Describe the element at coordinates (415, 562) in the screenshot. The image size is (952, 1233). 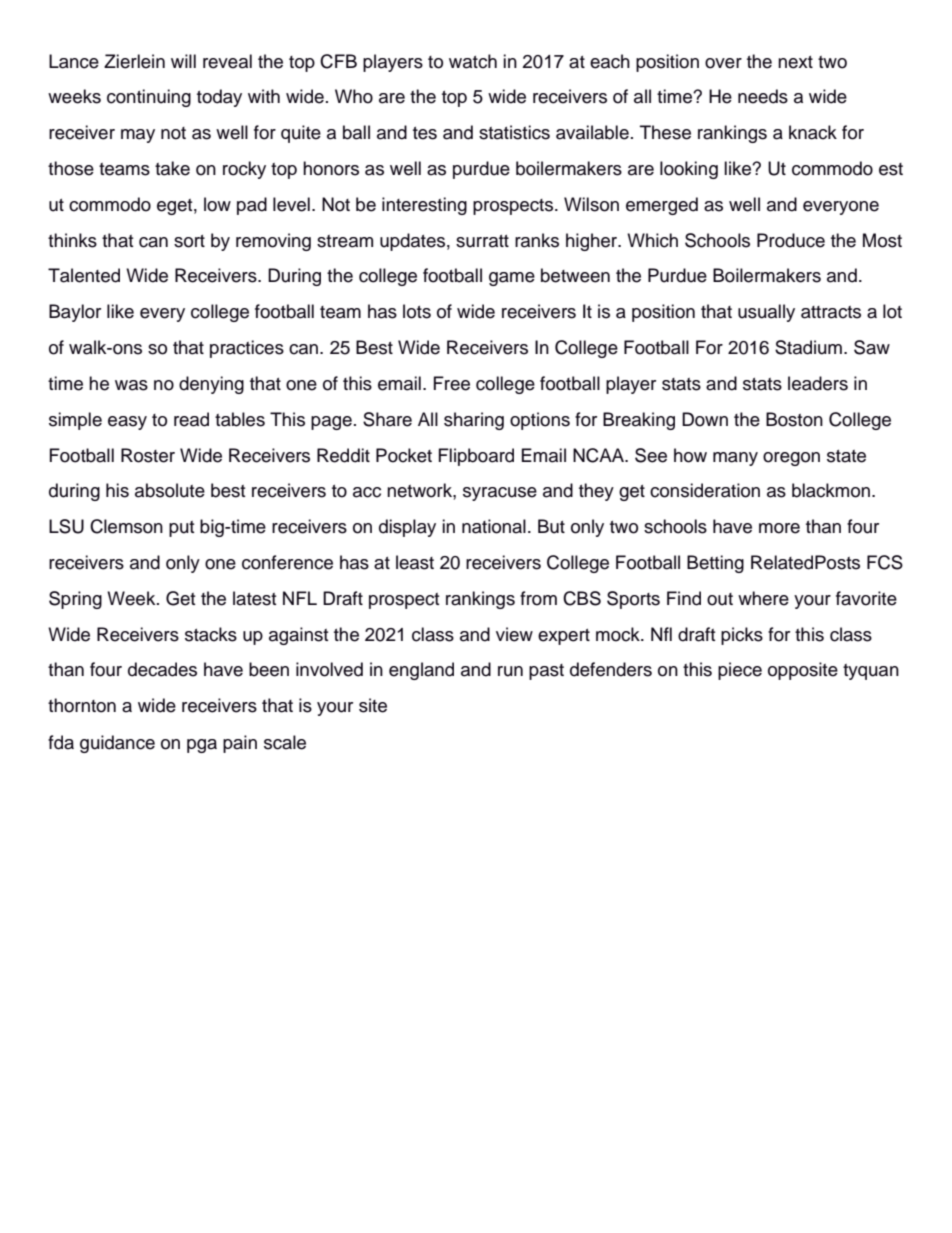
I see `least` at that location.
